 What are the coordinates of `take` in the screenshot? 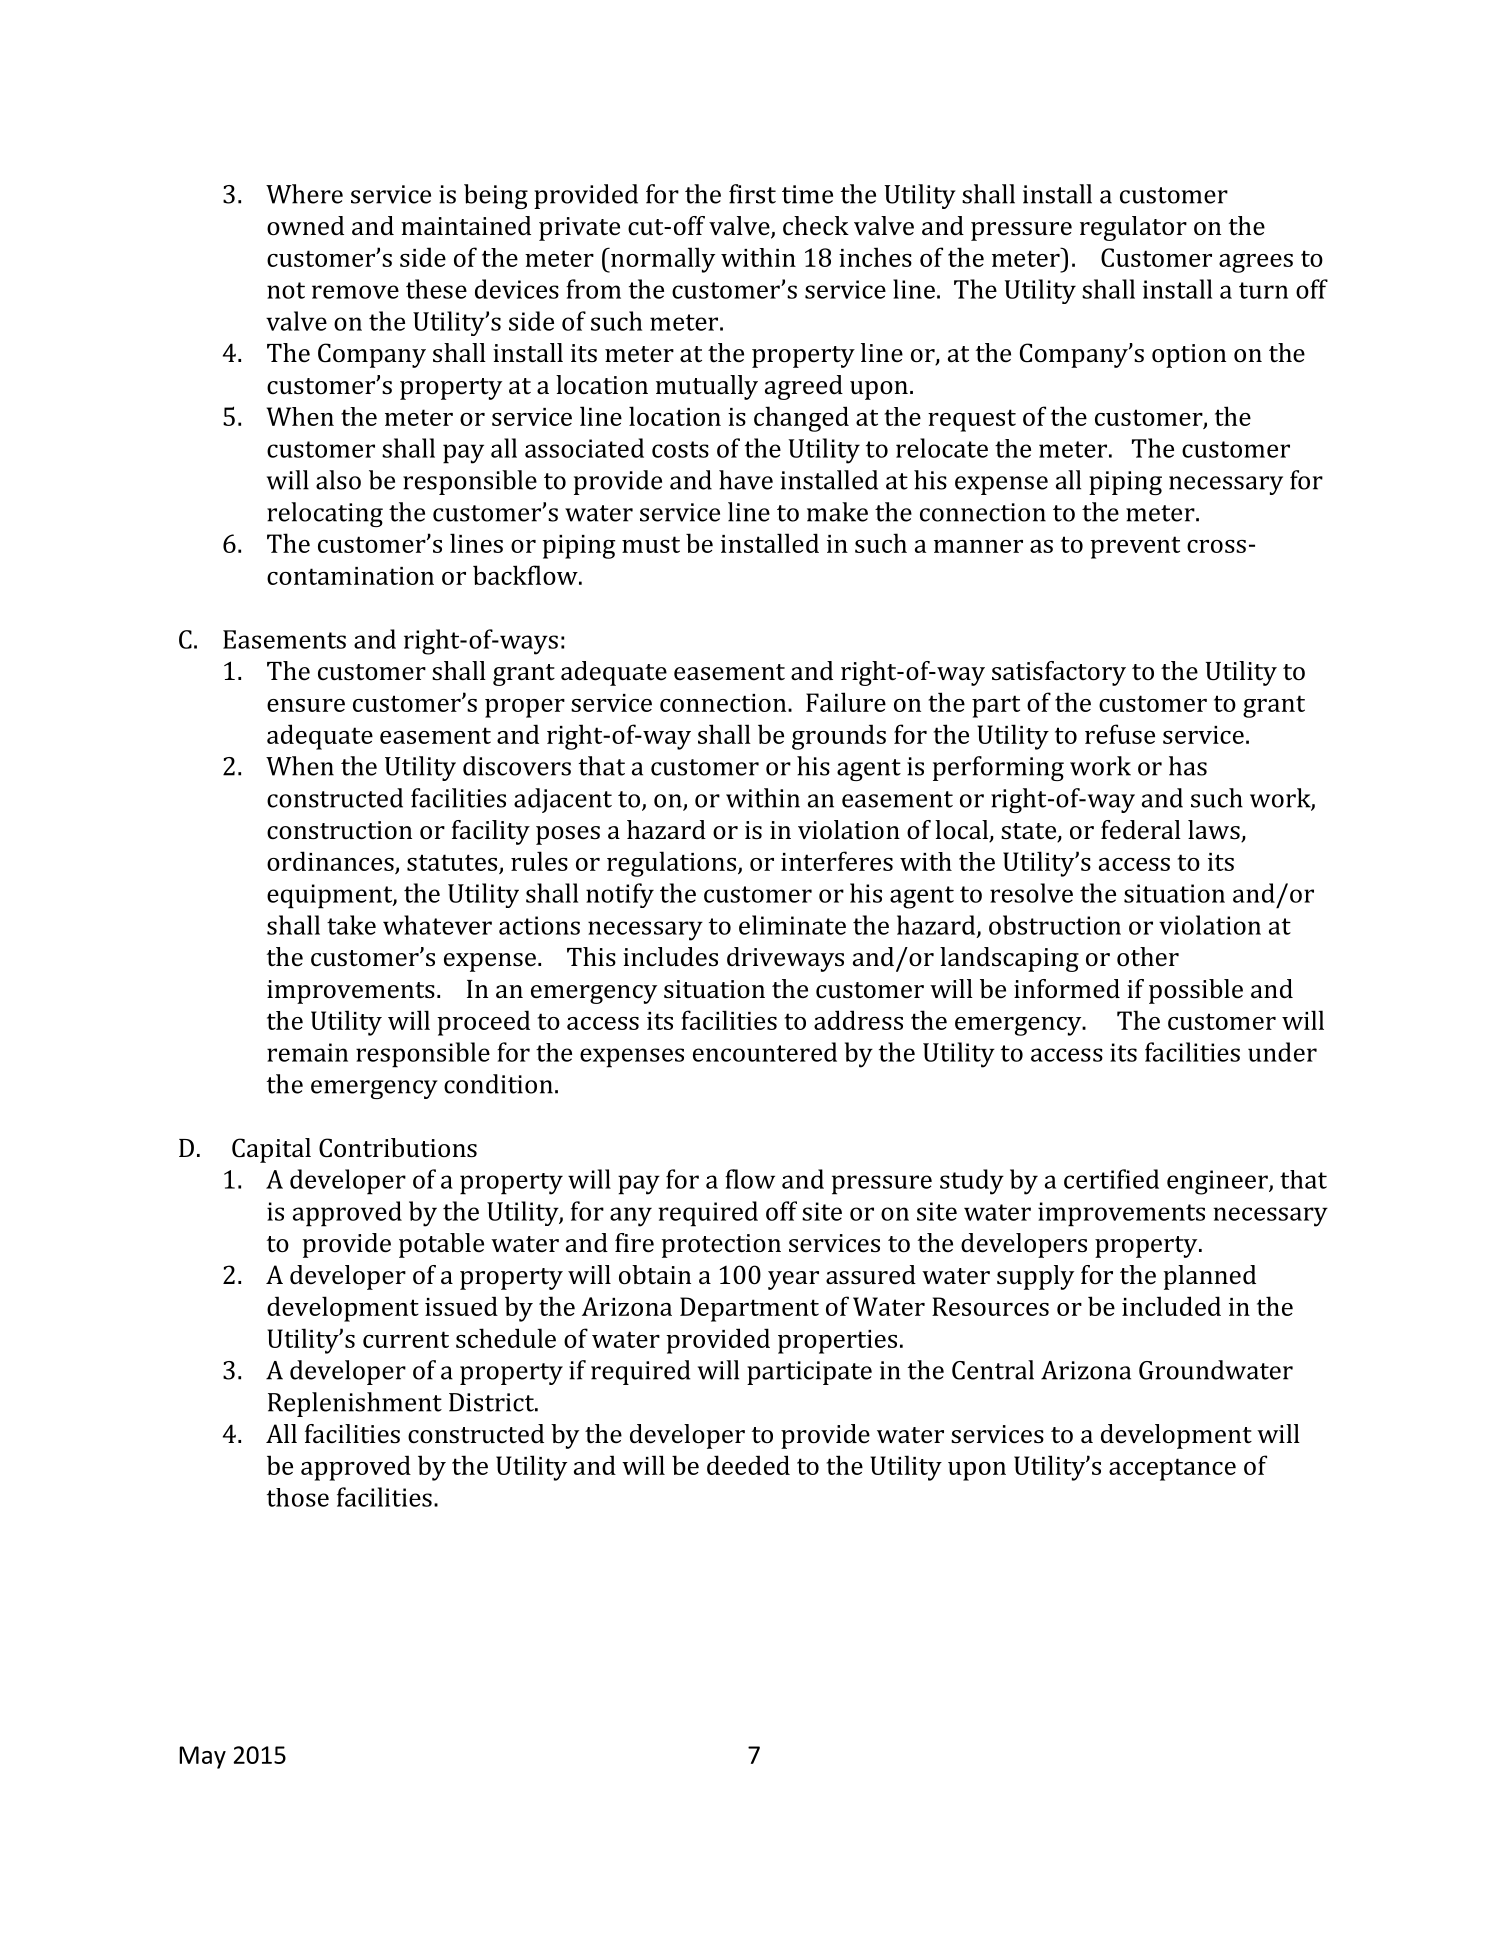 It's located at (351, 925).
